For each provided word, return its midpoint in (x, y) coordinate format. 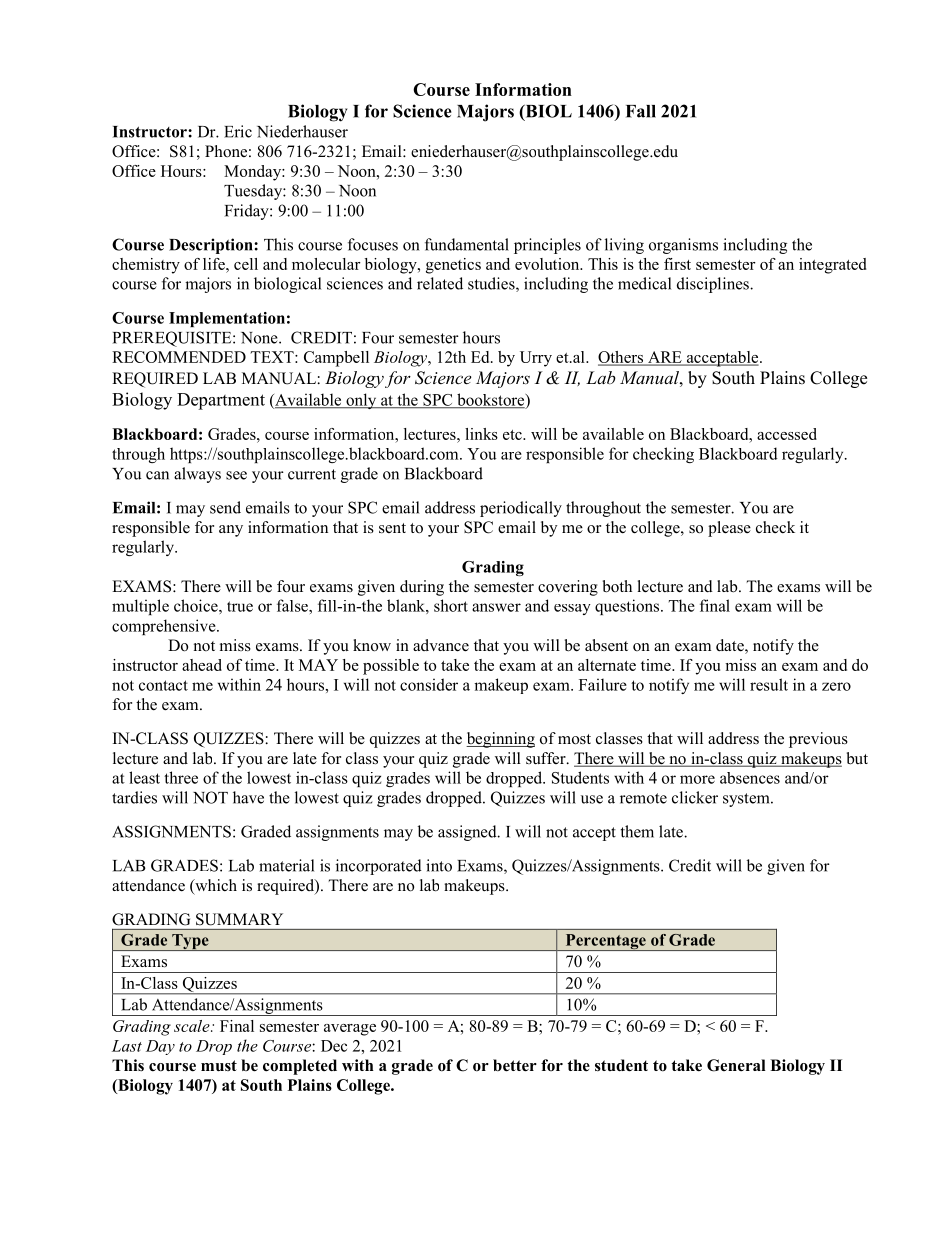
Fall (641, 111)
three (181, 777)
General (736, 1065)
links (481, 434)
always (197, 475)
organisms (683, 246)
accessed (787, 434)
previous (818, 740)
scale (193, 1026)
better (515, 1065)
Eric (238, 131)
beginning (500, 740)
